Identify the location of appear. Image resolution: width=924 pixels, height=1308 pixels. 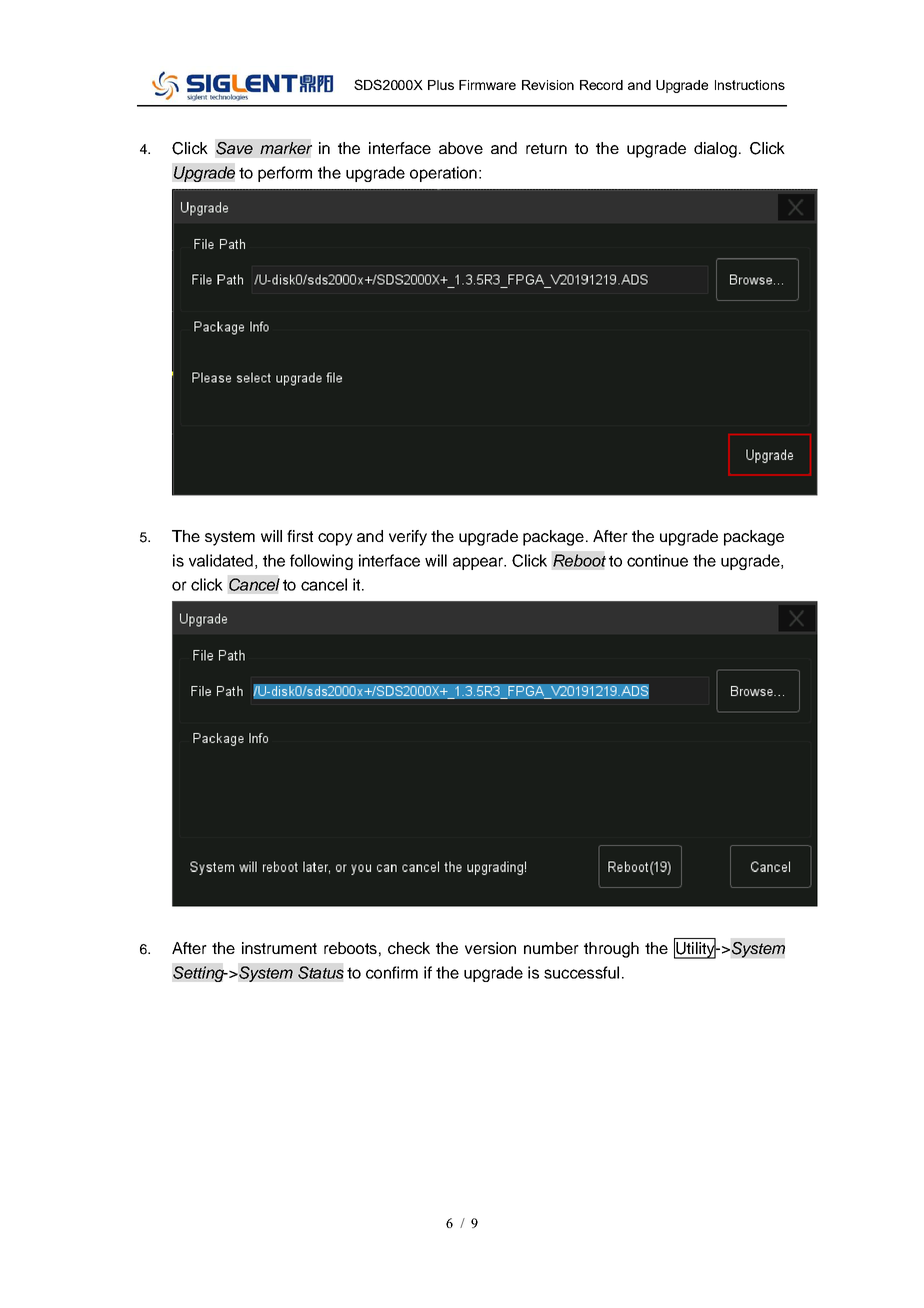
(479, 563).
